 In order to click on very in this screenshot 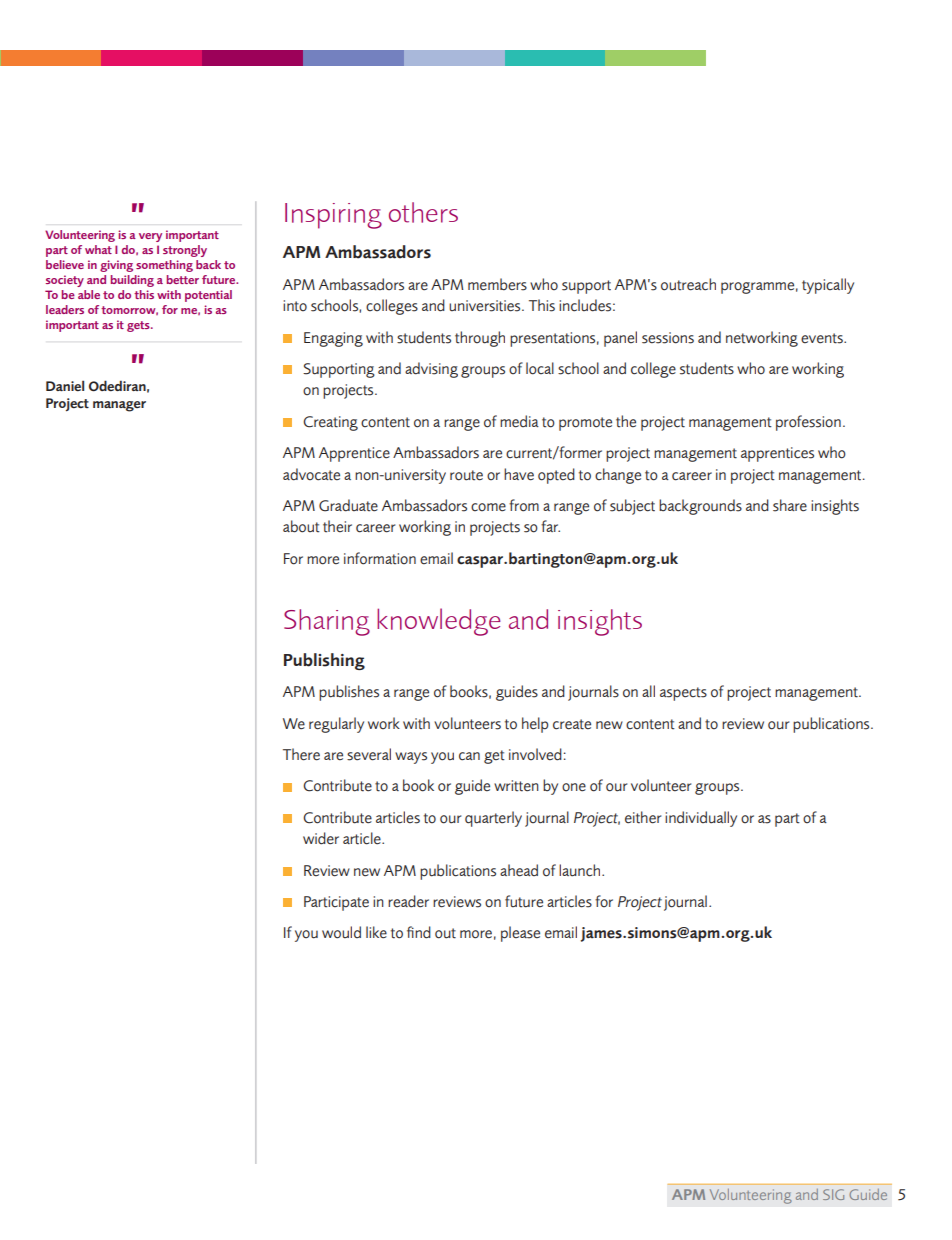, I will do `click(150, 237)`.
